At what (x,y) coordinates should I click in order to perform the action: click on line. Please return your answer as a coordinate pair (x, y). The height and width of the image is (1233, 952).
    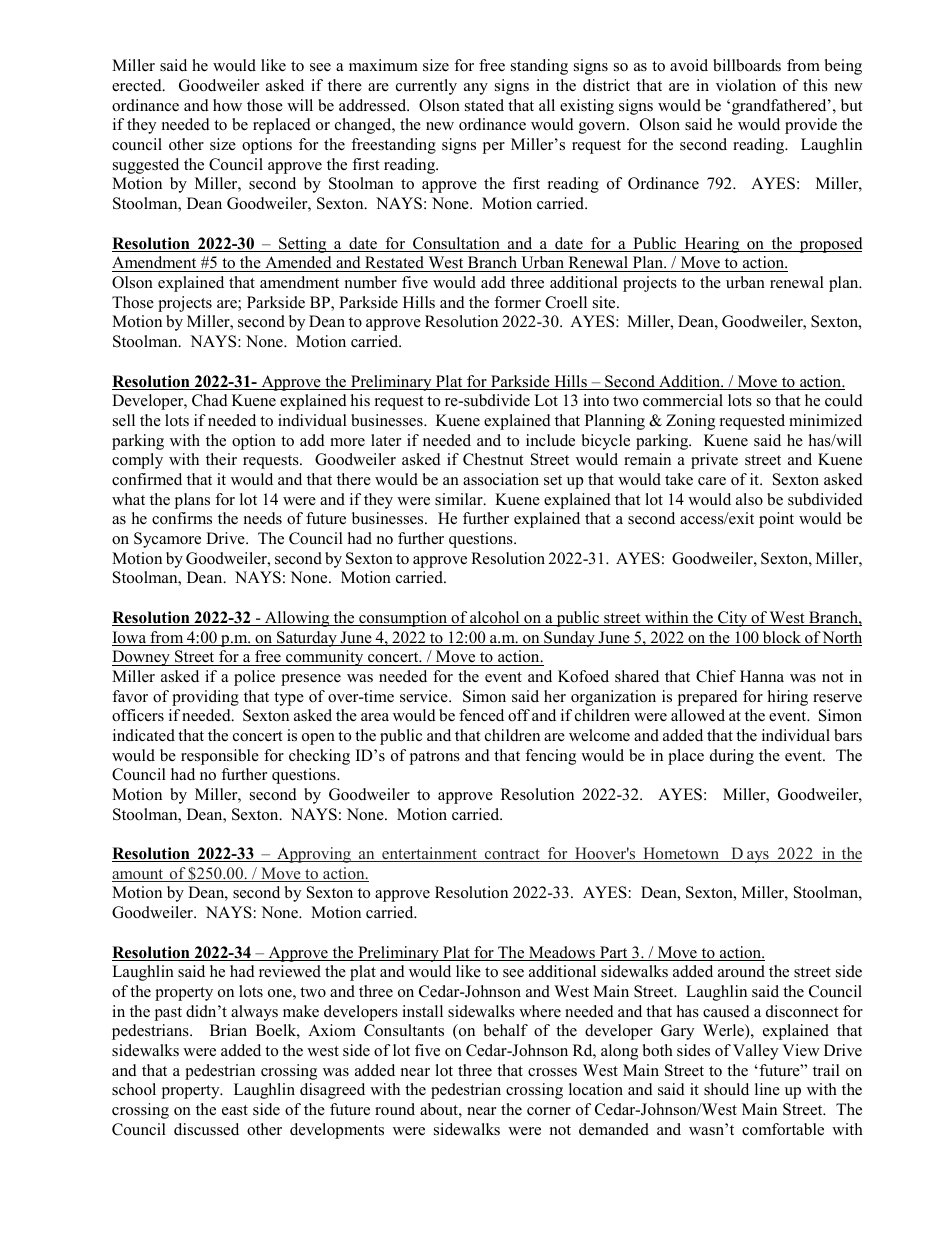
    Looking at the image, I should click on (767, 1089).
